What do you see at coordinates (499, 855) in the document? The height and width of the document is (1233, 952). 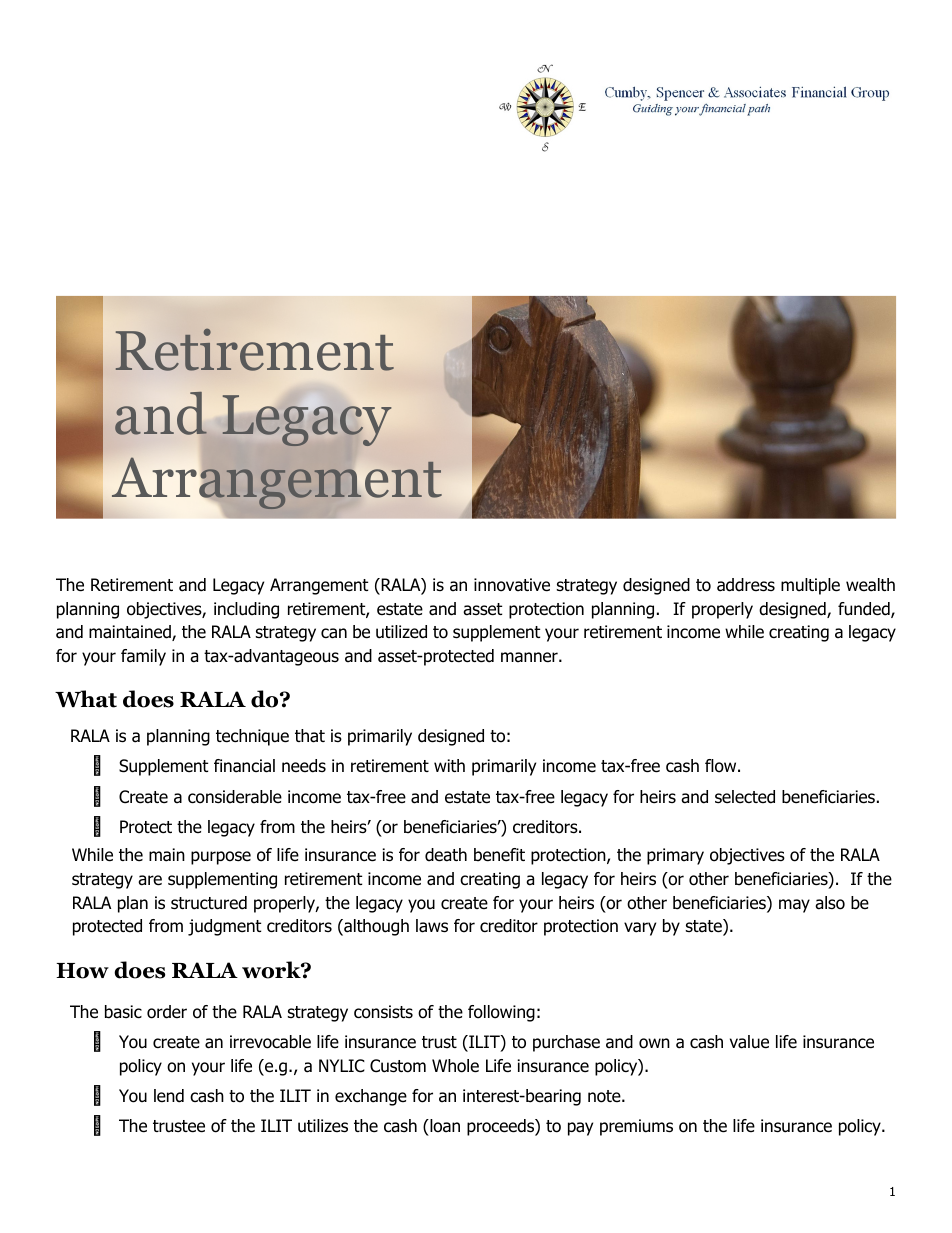 I see `benefit` at bounding box center [499, 855].
